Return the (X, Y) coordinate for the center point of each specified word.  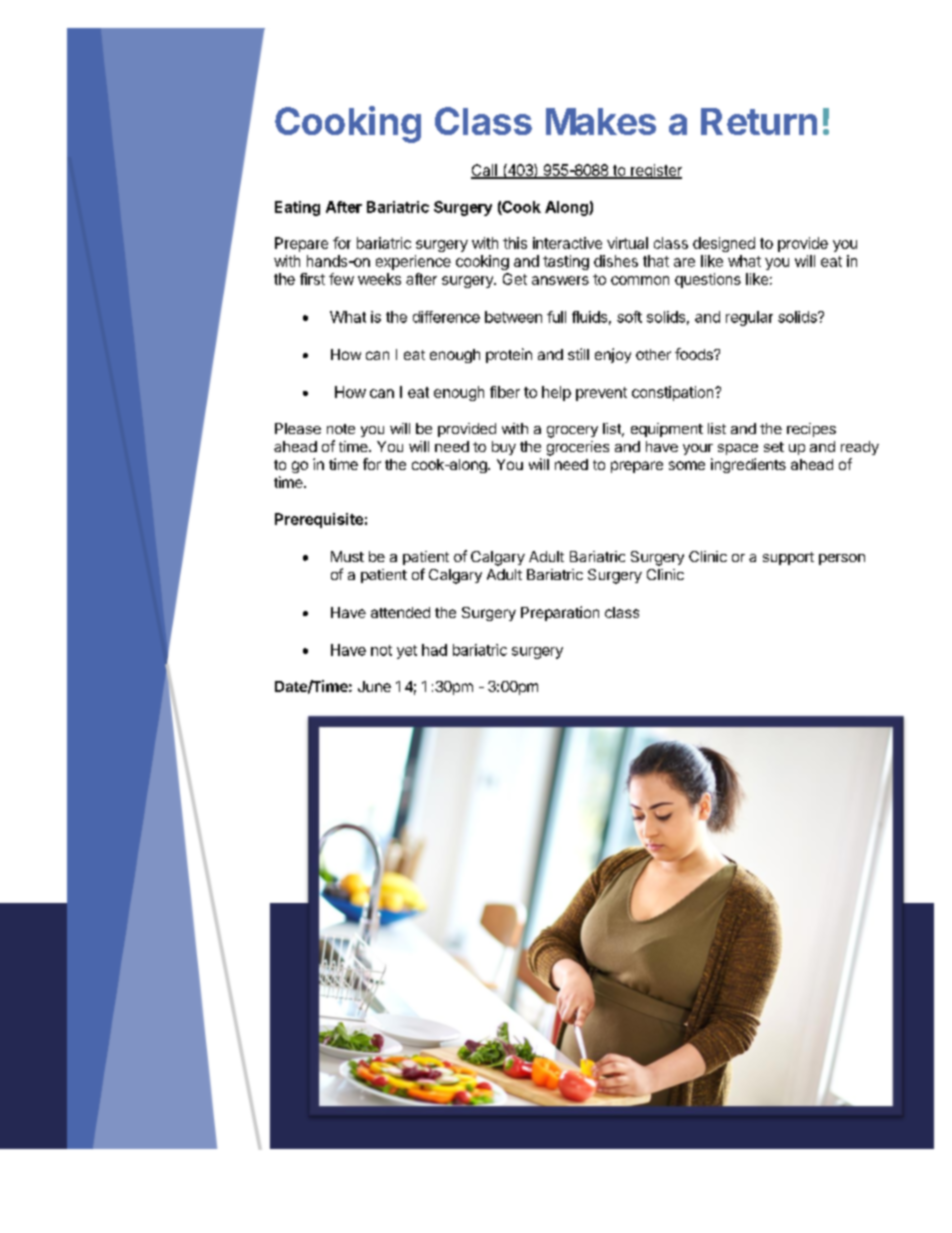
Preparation (560, 613)
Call (485, 171)
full (556, 317)
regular (749, 318)
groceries (578, 448)
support (788, 558)
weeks (379, 279)
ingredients (748, 465)
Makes (601, 121)
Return (759, 121)
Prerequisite (319, 520)
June (374, 686)
